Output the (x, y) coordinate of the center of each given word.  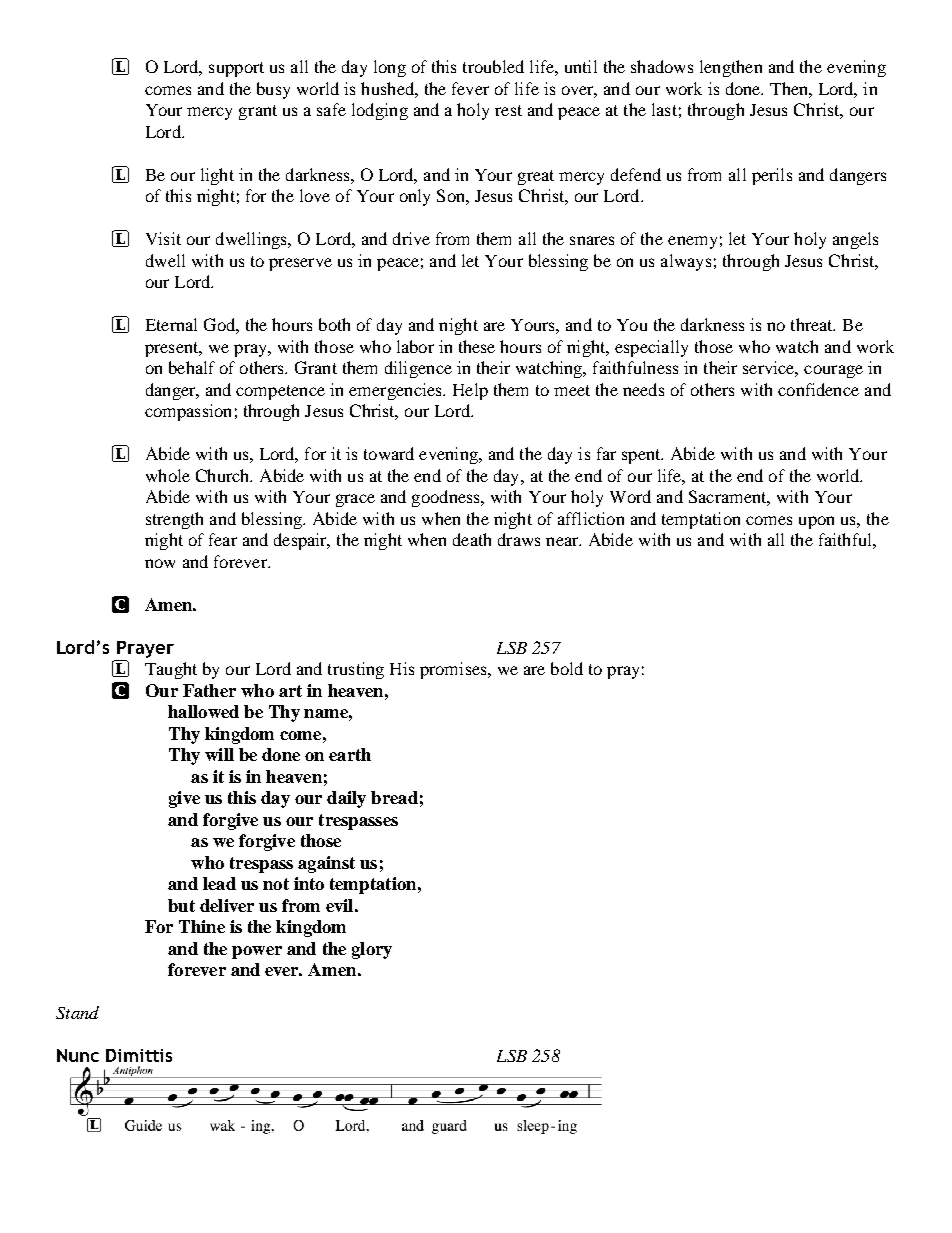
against (326, 864)
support (236, 69)
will (219, 754)
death (472, 539)
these (477, 346)
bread (394, 797)
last (664, 109)
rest (508, 110)
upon (816, 522)
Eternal (171, 324)
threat (813, 324)
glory (372, 950)
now (160, 563)
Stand (77, 1012)
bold (567, 668)
